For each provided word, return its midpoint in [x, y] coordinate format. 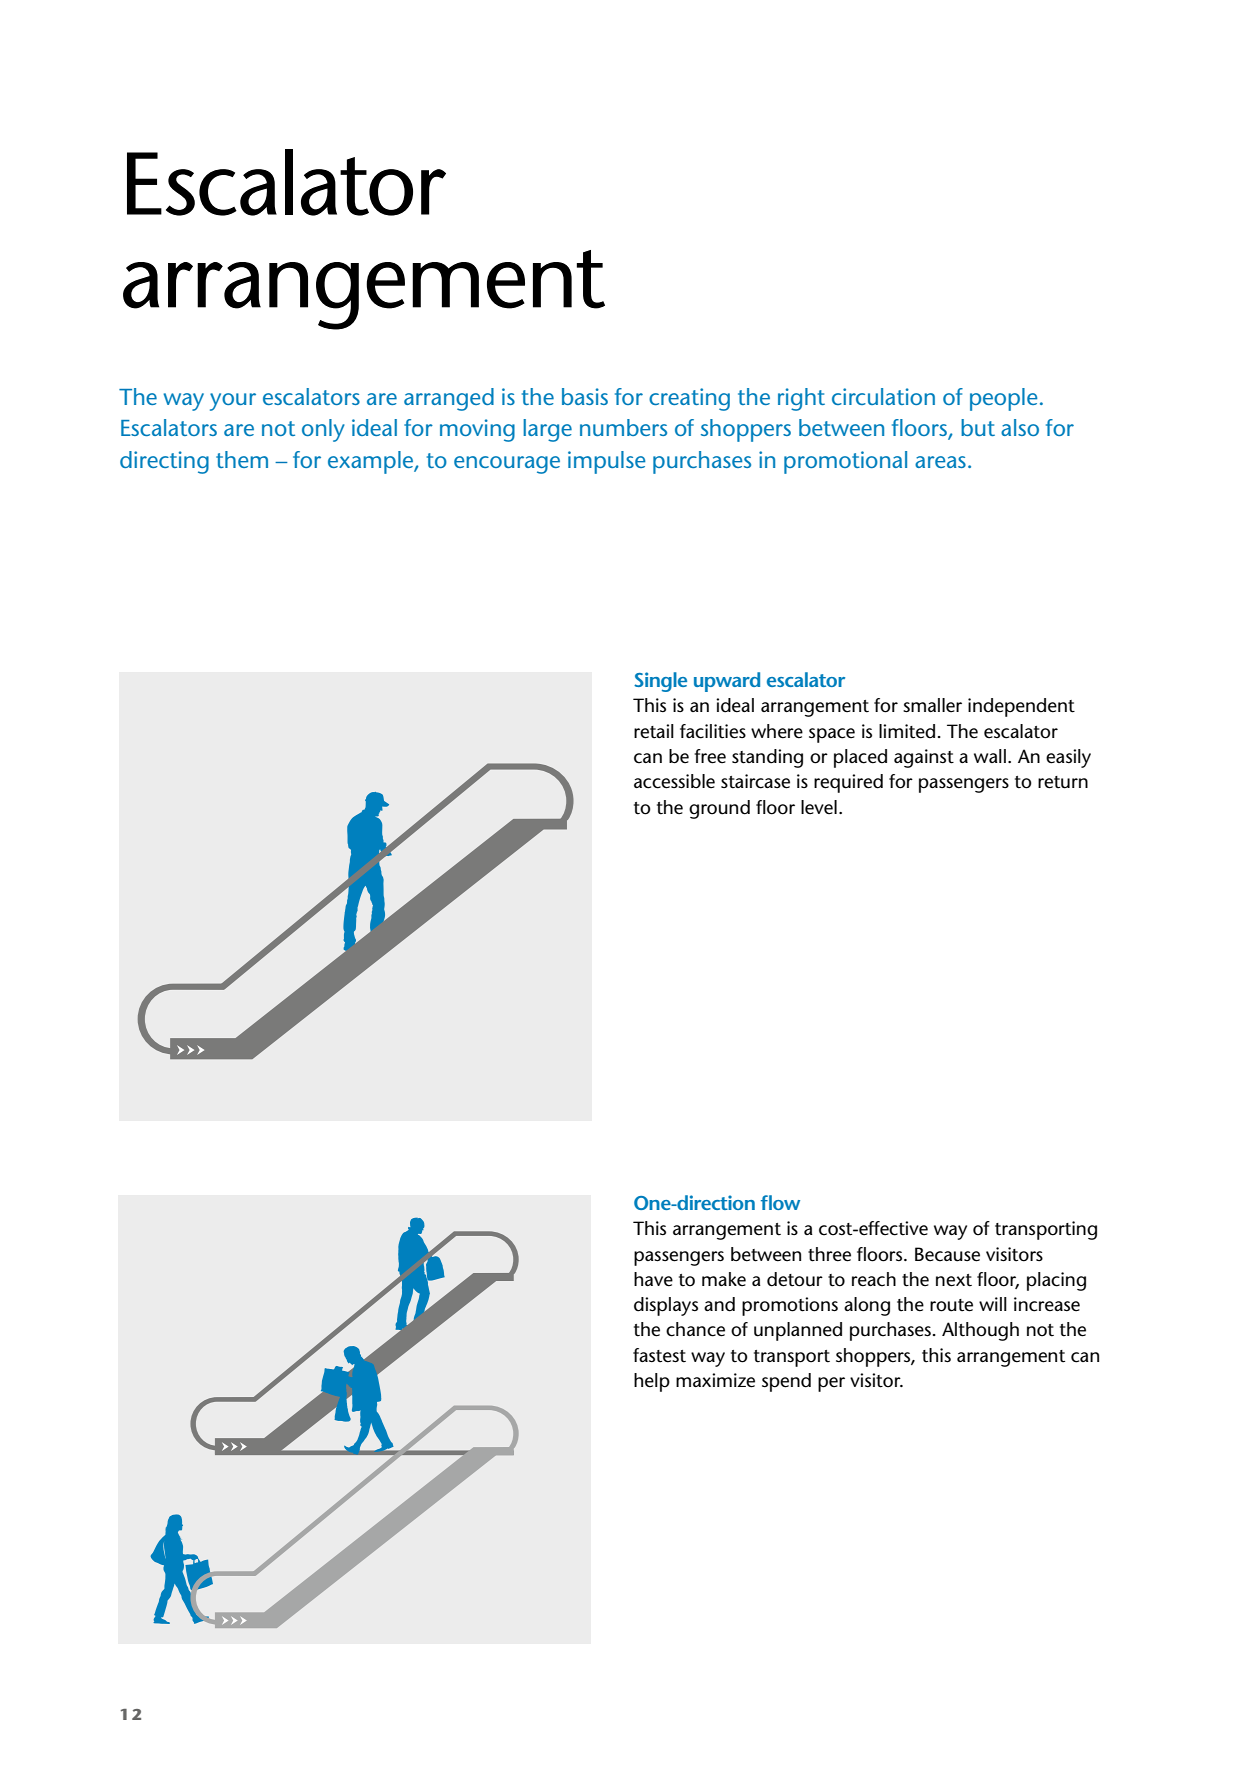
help [652, 1382]
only [323, 430]
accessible [674, 781]
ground [719, 809]
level [819, 807]
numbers [623, 427]
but [978, 427]
